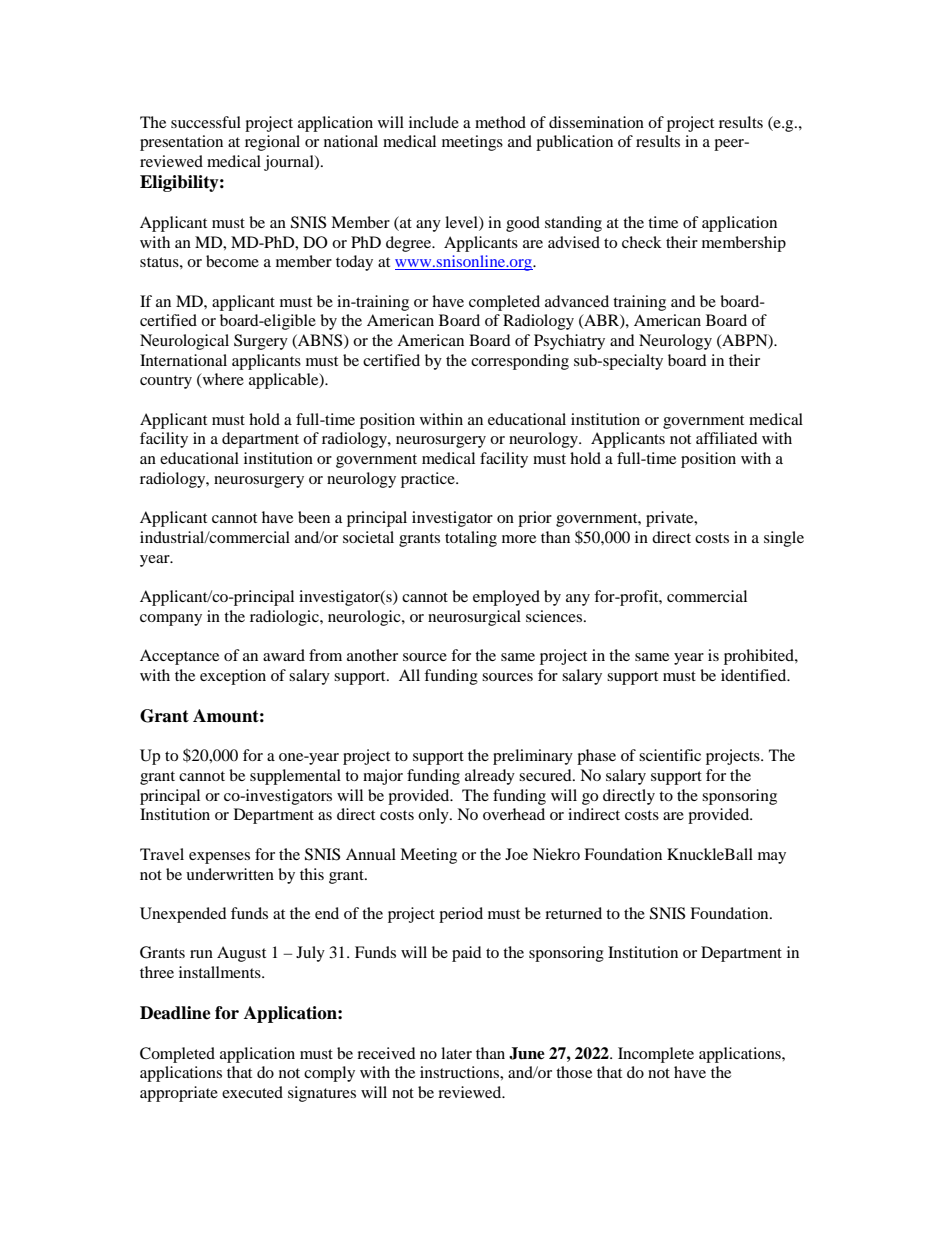  I want to click on regional, so click(272, 143).
